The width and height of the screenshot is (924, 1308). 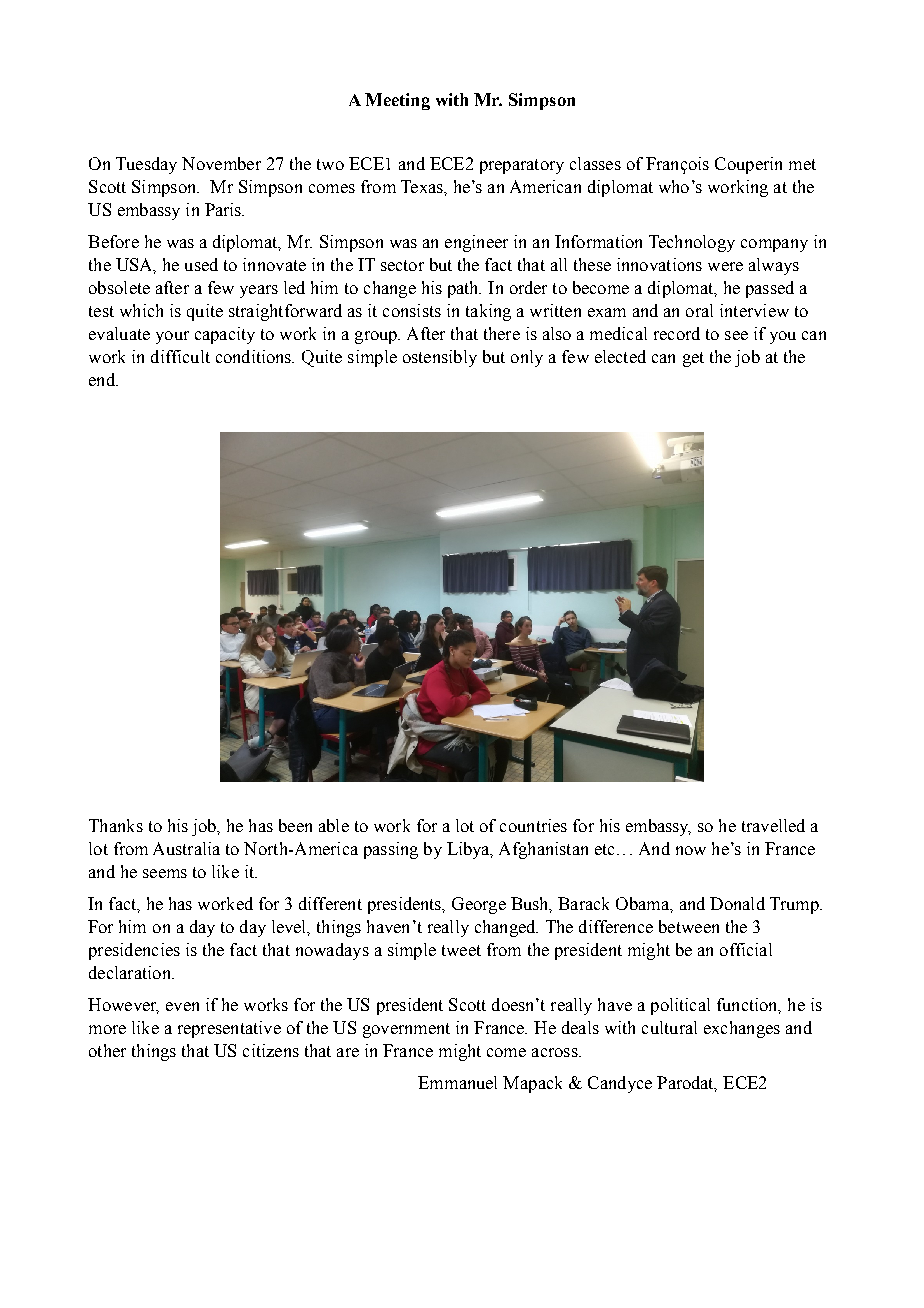 I want to click on difficult, so click(x=180, y=356).
